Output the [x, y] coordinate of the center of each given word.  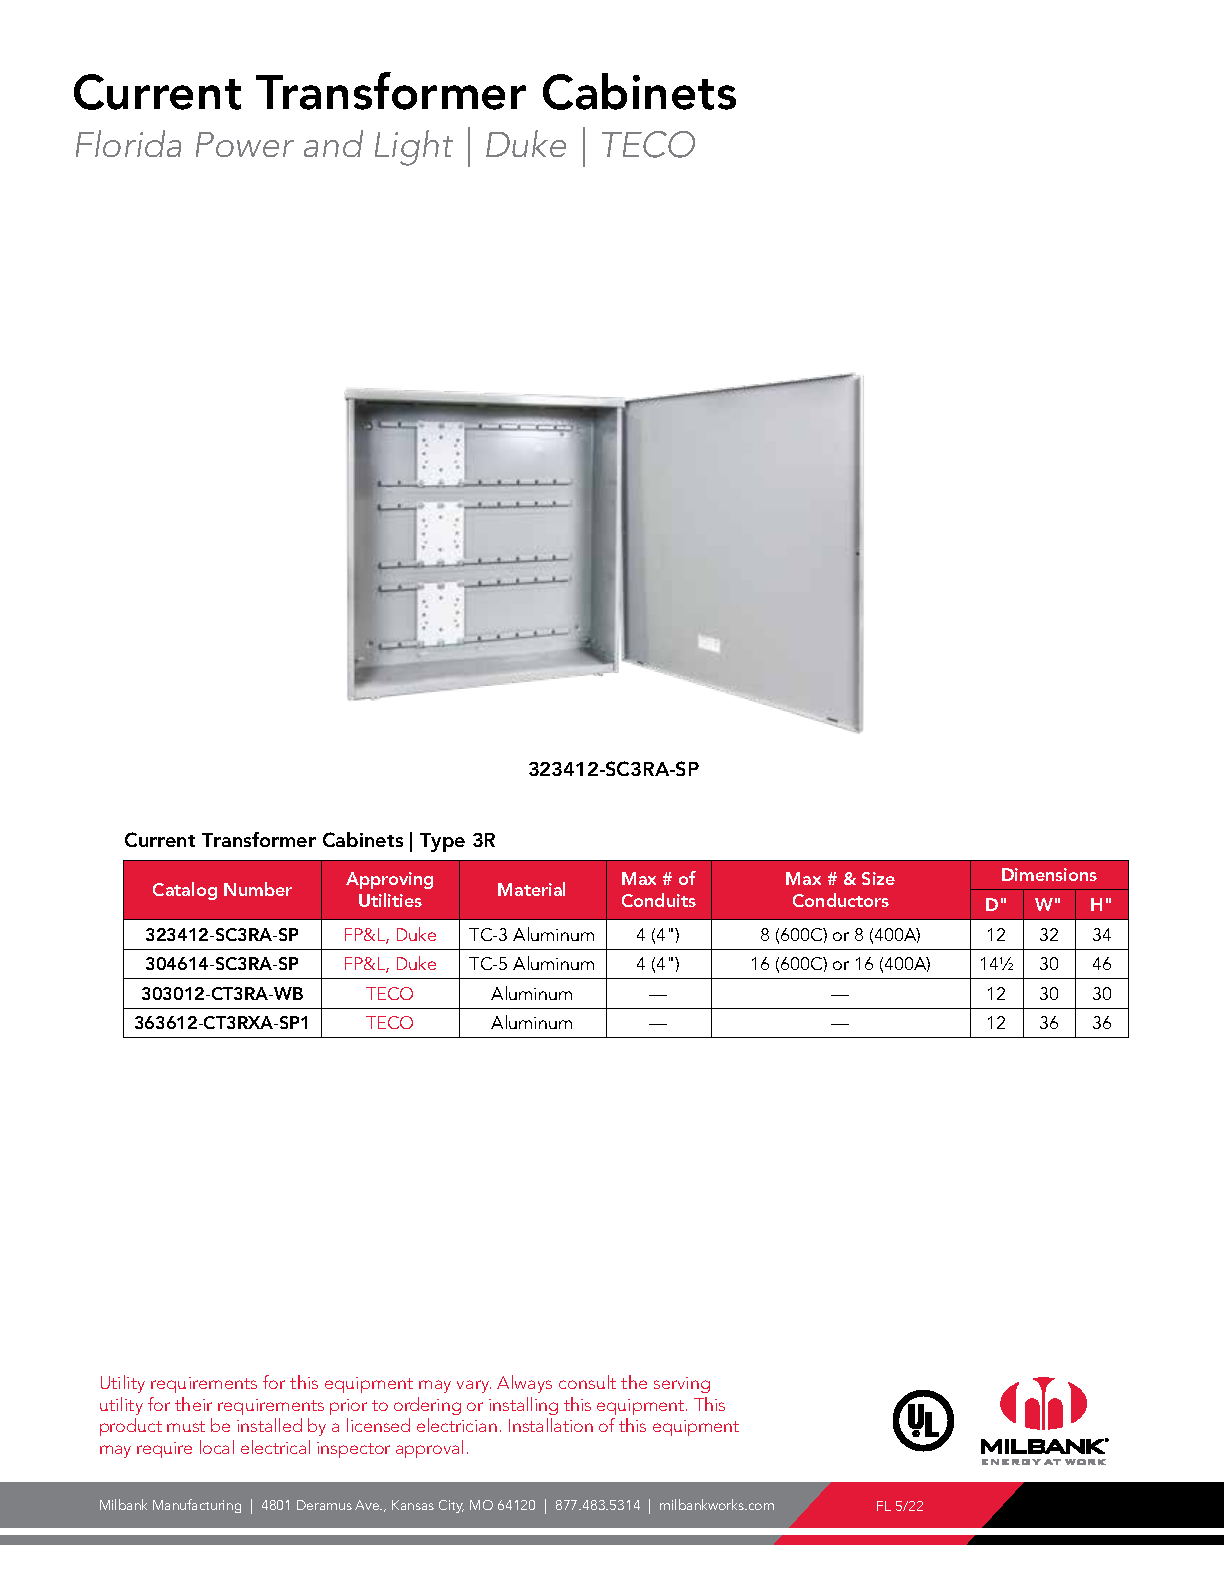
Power [245, 144]
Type [442, 842]
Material [531, 889]
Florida [128, 143]
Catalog [185, 891]
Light [414, 148]
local [217, 1447]
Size [878, 878]
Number [258, 889]
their [193, 1404]
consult [587, 1382]
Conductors [841, 900]
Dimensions [1049, 874]
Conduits [659, 900]
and [333, 143]
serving [682, 1385]
